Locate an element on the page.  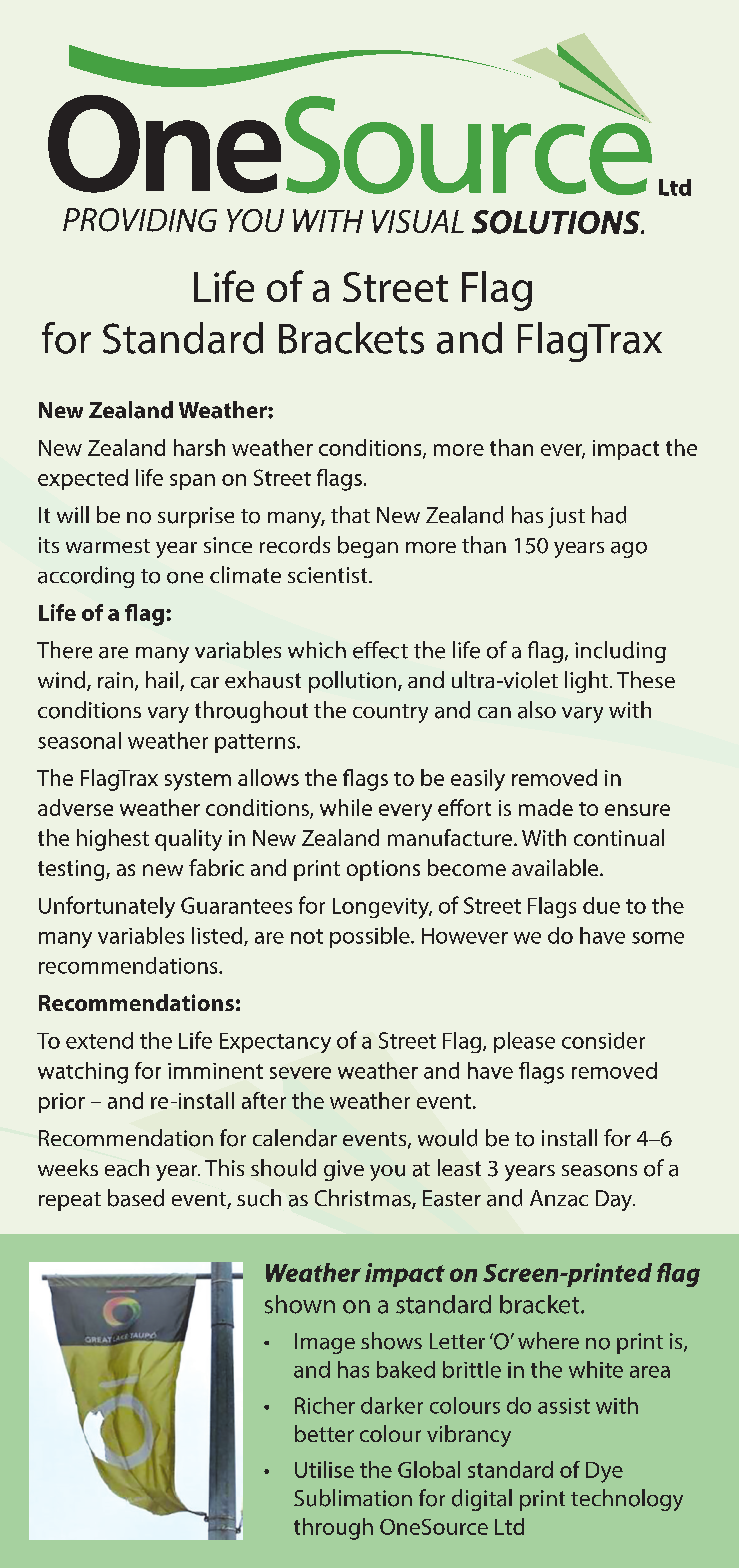
will is located at coordinates (73, 514).
